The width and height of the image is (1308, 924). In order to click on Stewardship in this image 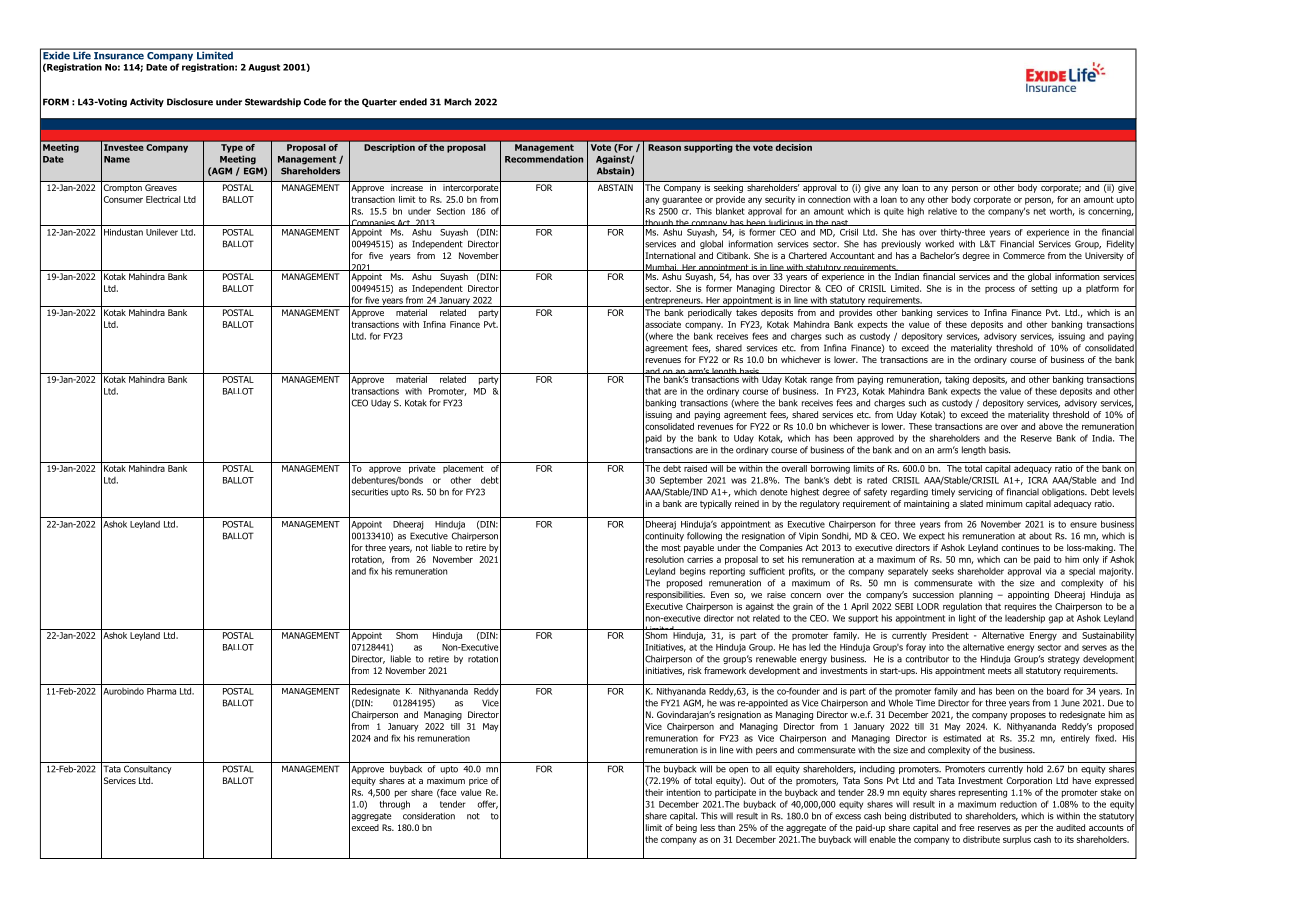, I will do `click(273, 102)`.
